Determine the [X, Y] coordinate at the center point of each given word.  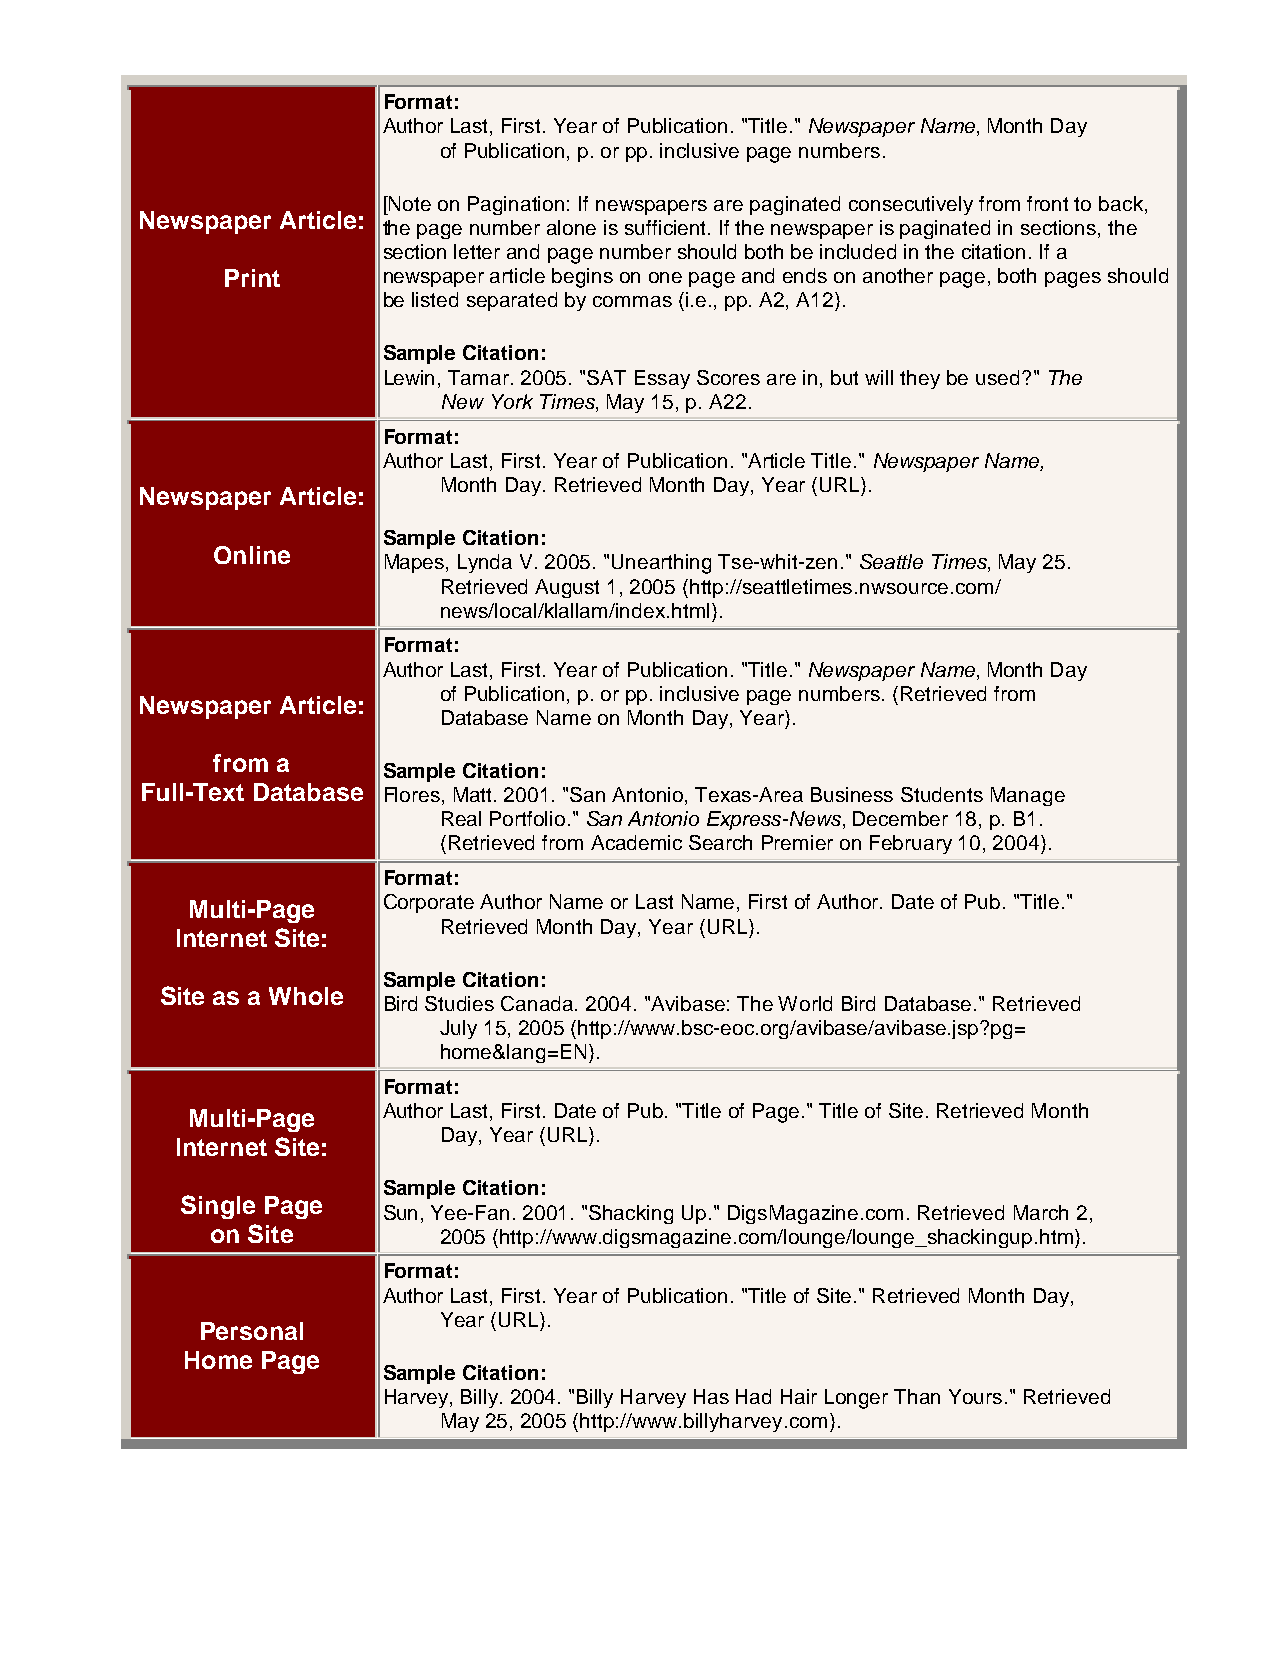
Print [252, 278]
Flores [412, 794]
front [1047, 203]
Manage [1028, 796]
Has [711, 1396]
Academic [636, 842]
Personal [252, 1331]
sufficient [667, 227]
